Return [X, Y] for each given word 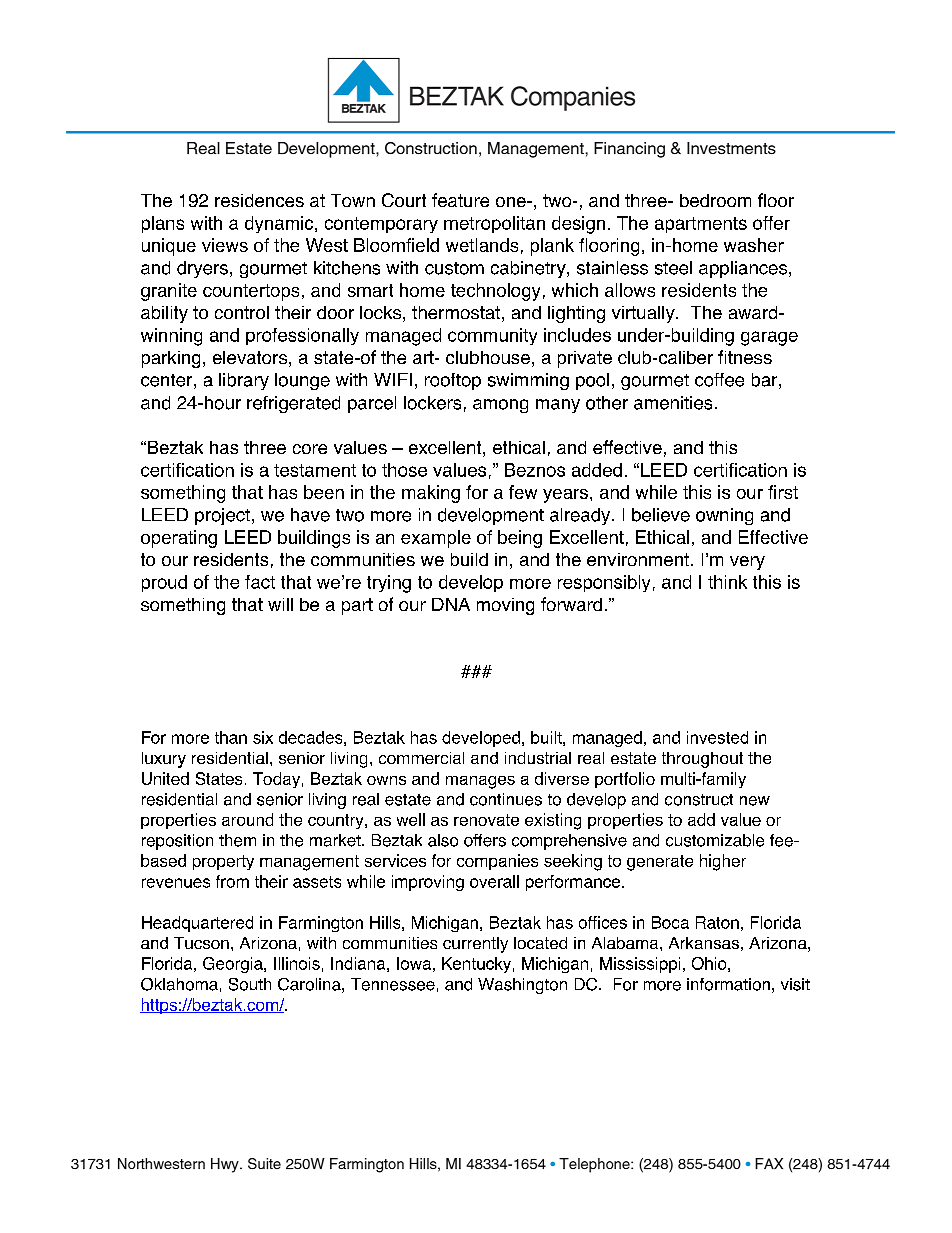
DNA [451, 604]
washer [754, 245]
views [225, 245]
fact [260, 582]
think [727, 582]
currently [475, 945]
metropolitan [494, 224]
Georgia [234, 965]
